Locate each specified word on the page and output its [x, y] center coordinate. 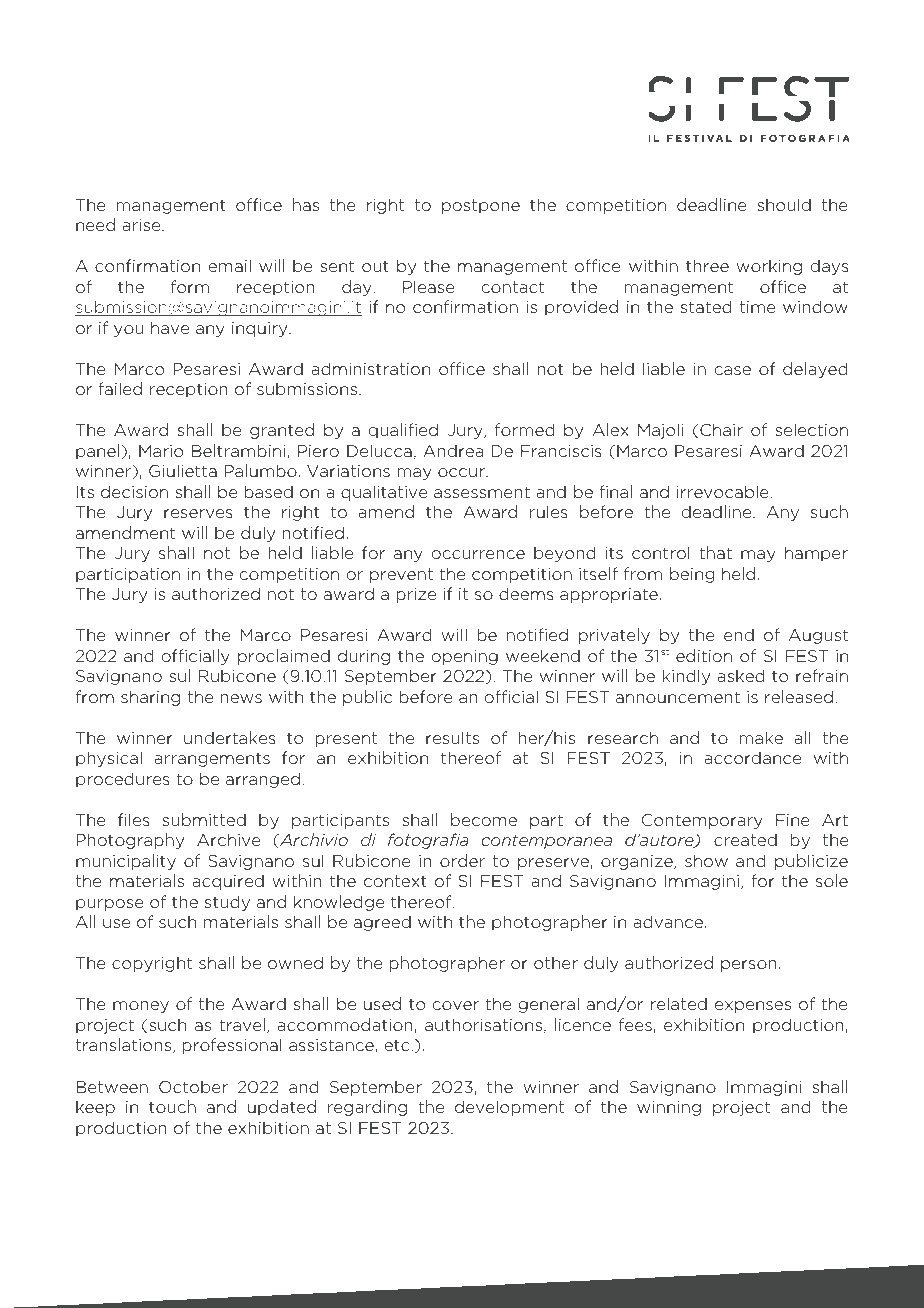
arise [142, 225]
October [193, 1086]
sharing [150, 698]
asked [740, 675]
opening [464, 657]
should [784, 204]
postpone [481, 206]
